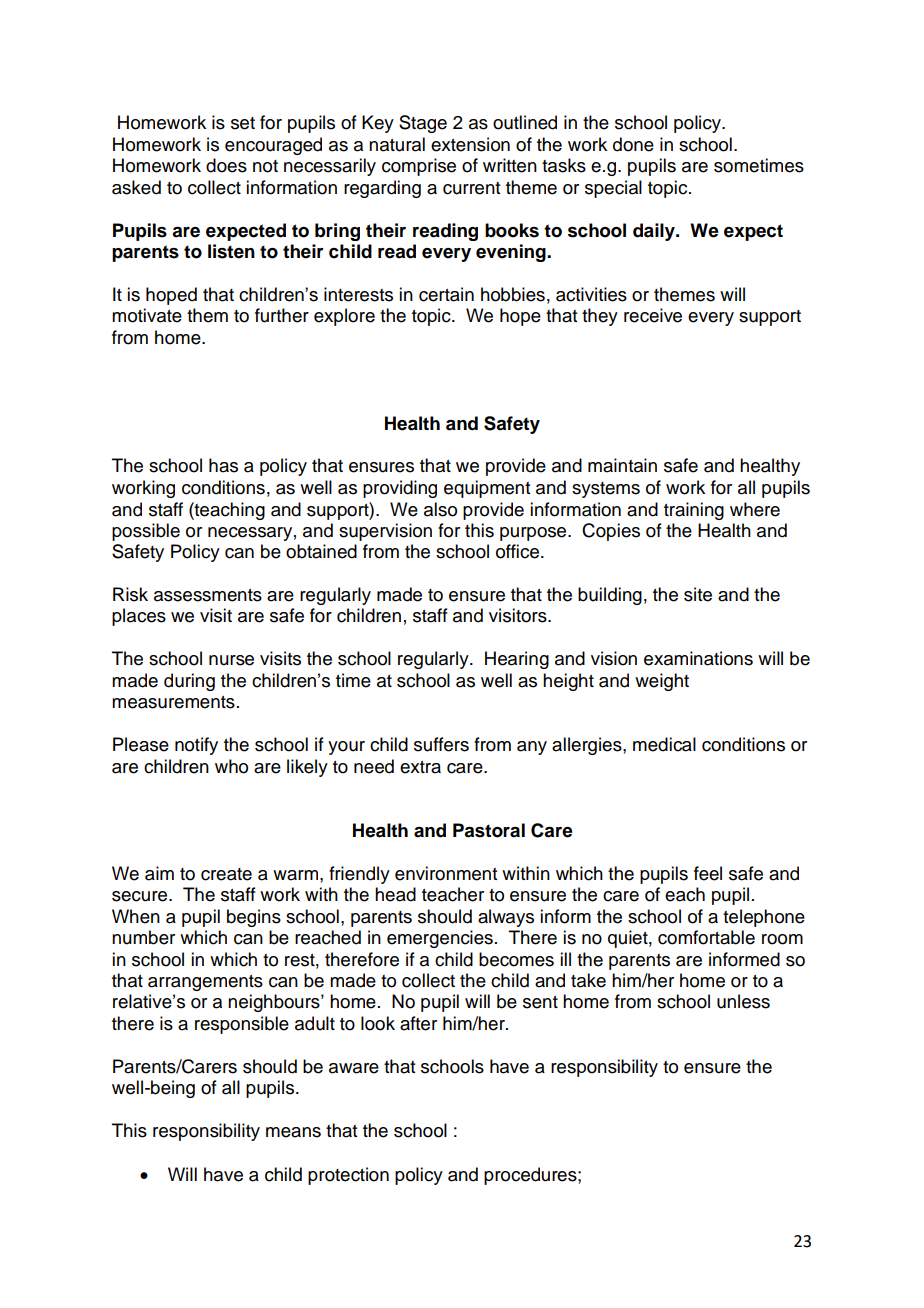 The image size is (924, 1308). Describe the element at coordinates (743, 1001) in the page. I see `unless` at that location.
